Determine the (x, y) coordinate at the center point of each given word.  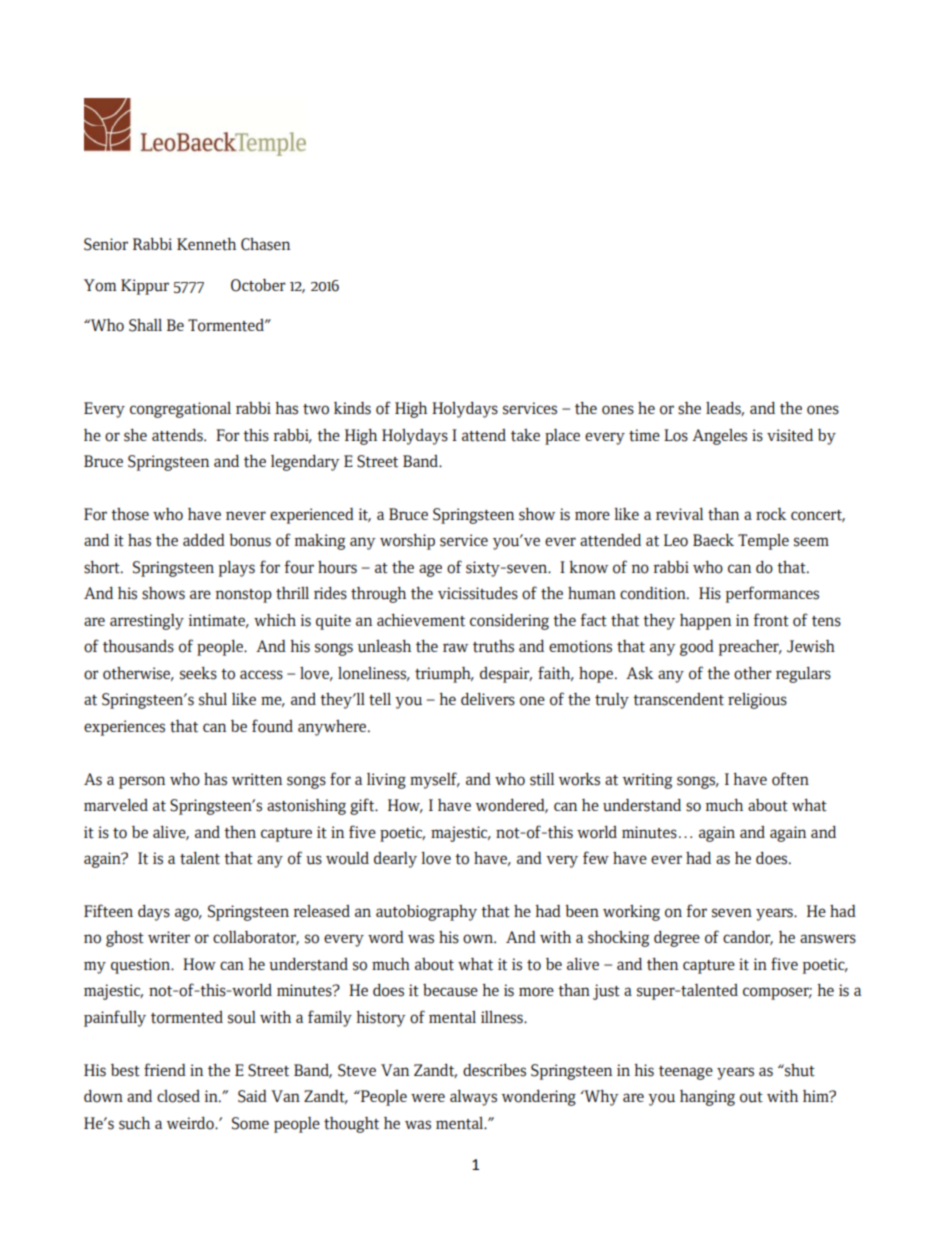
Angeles (719, 437)
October (258, 285)
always (473, 1098)
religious (757, 701)
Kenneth (206, 244)
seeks (198, 673)
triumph (444, 675)
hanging (707, 1098)
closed (178, 1096)
